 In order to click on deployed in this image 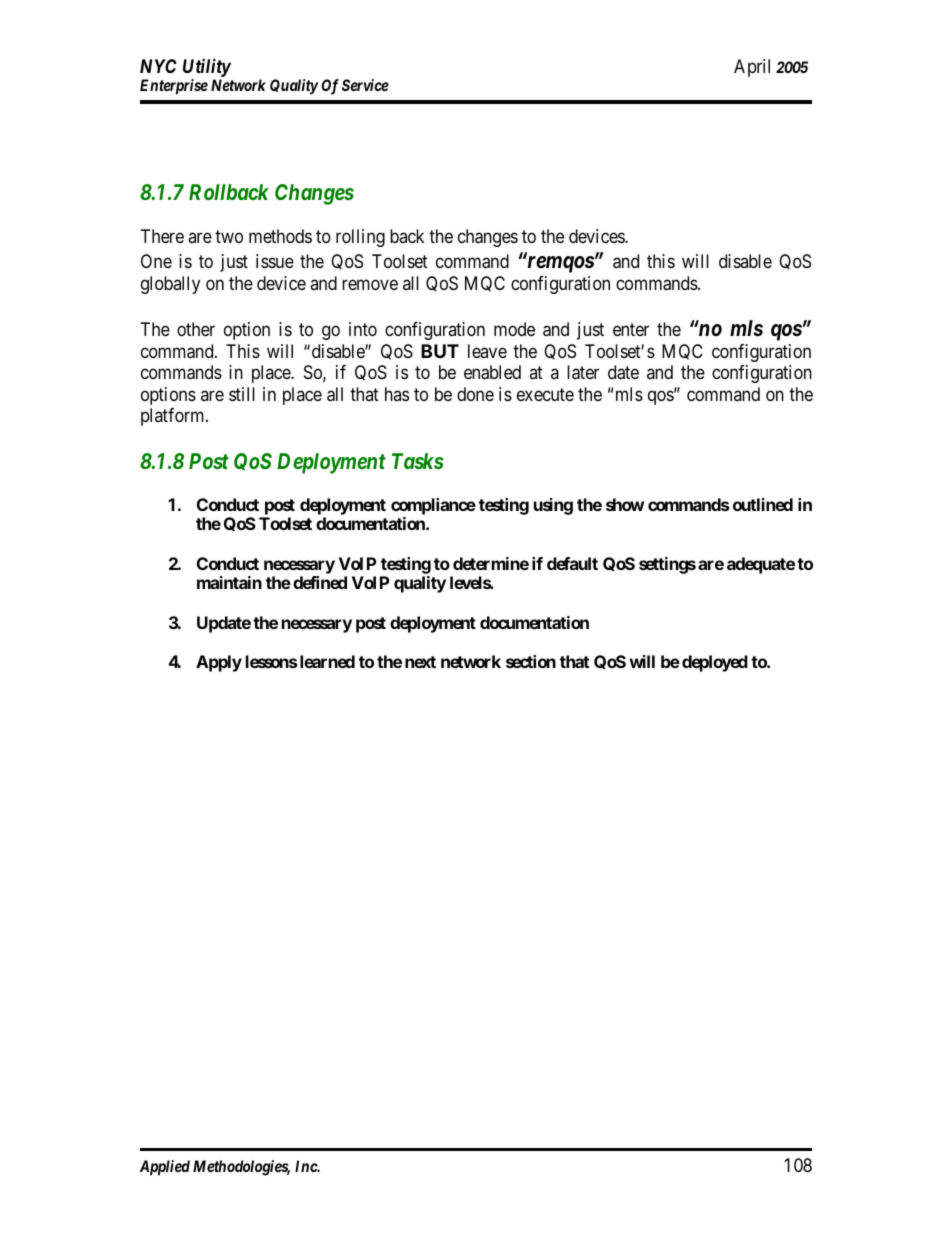, I will do `click(715, 663)`.
